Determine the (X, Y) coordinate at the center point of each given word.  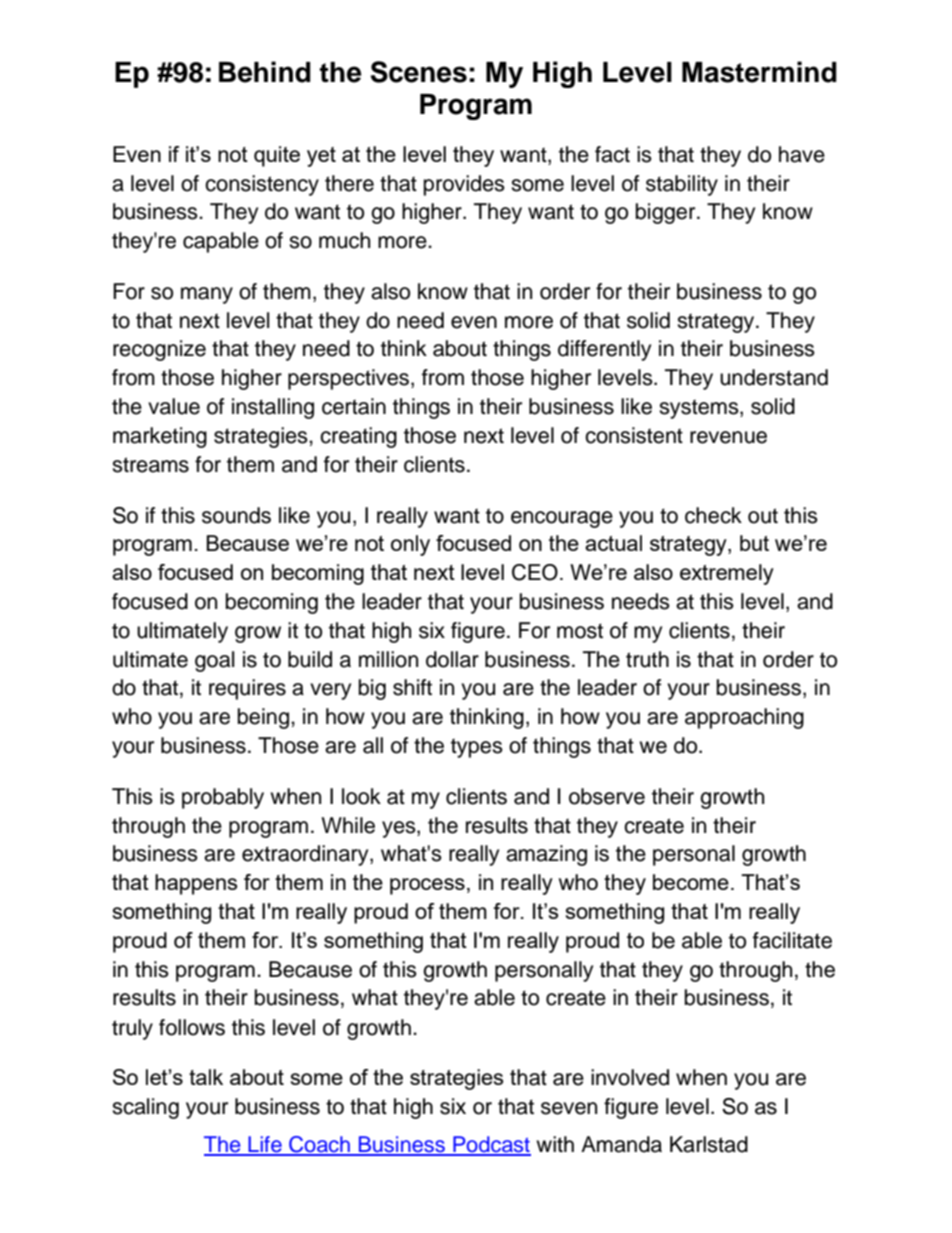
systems (700, 409)
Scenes (418, 72)
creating (358, 437)
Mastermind (759, 72)
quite (277, 156)
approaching (744, 718)
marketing (160, 437)
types (477, 748)
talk (206, 1077)
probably (223, 798)
